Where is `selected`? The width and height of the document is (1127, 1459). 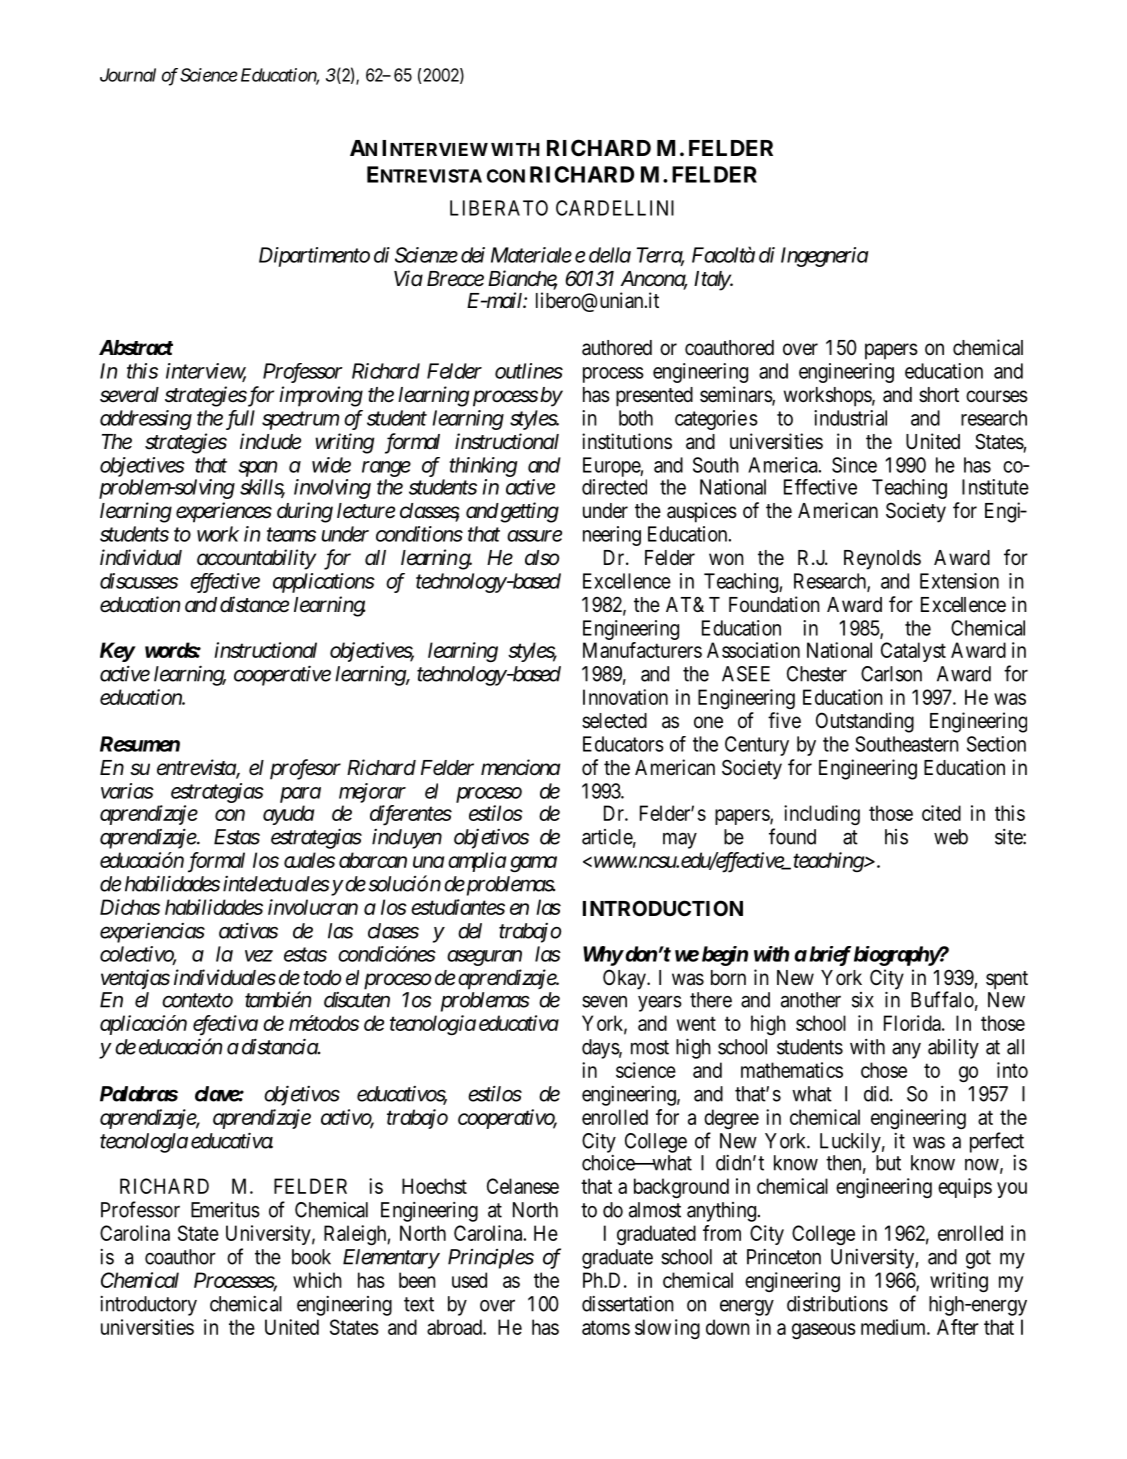
selected is located at coordinates (614, 721).
